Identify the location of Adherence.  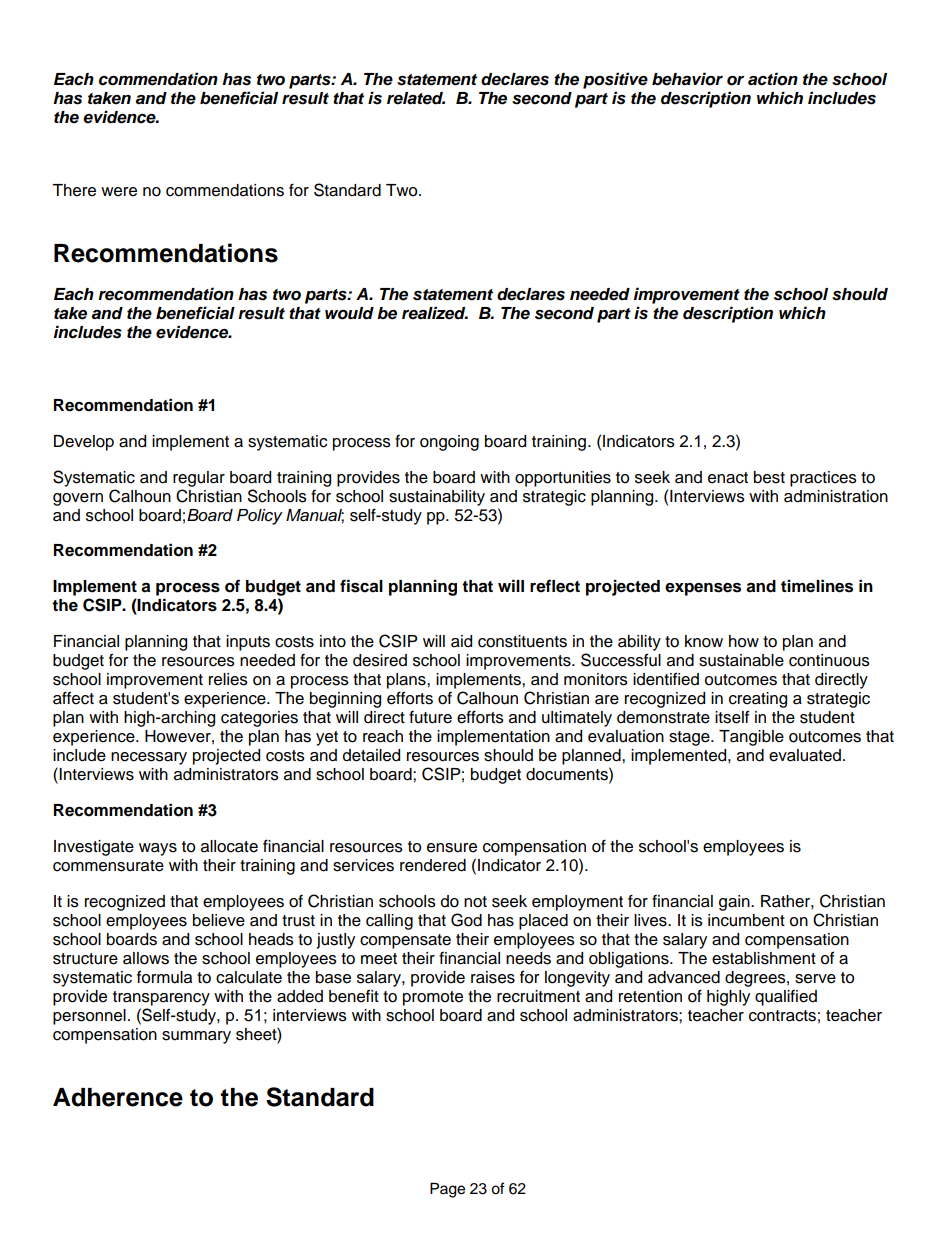
(118, 1097).
